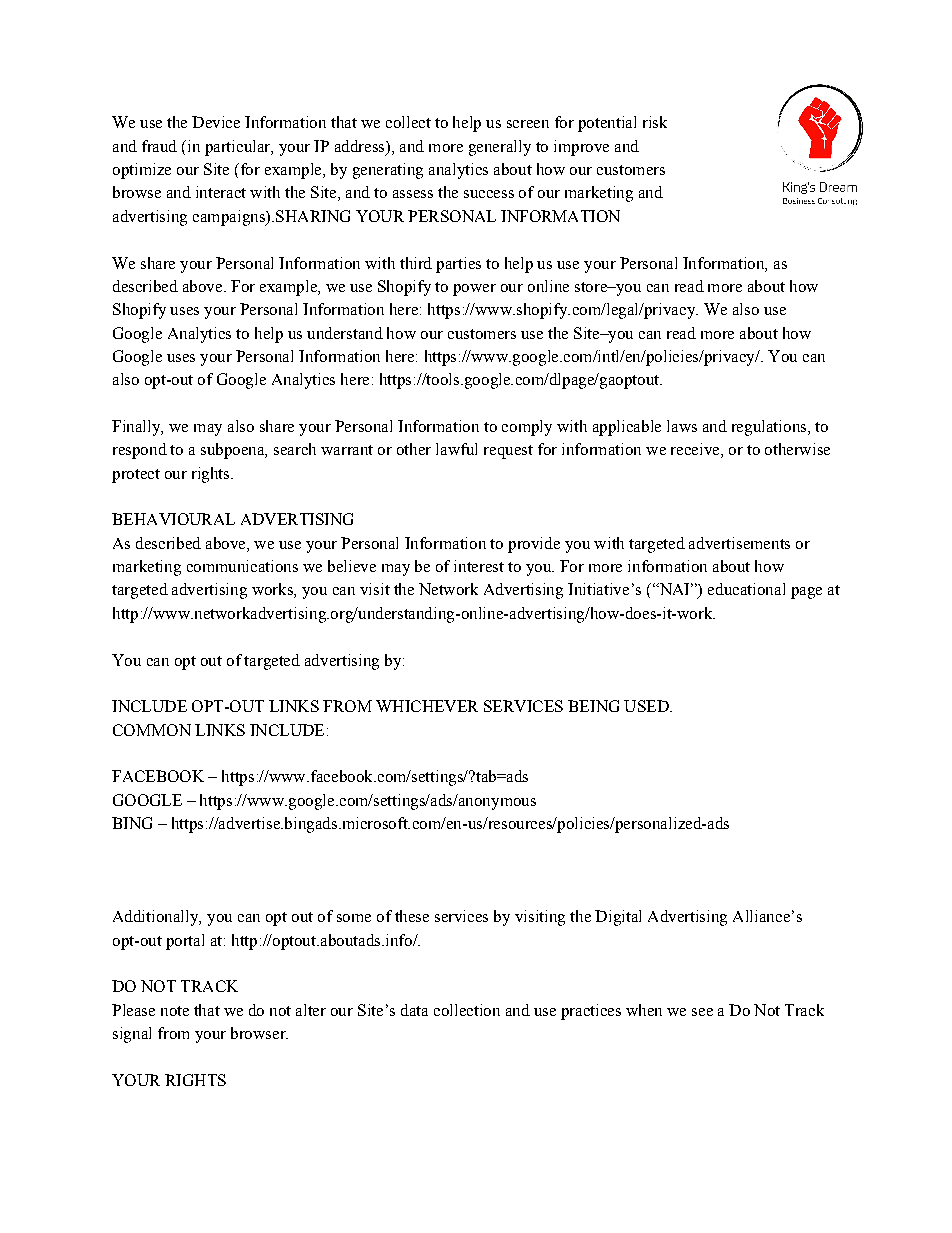 This image has width=952, height=1233. I want to click on risk, so click(655, 122).
